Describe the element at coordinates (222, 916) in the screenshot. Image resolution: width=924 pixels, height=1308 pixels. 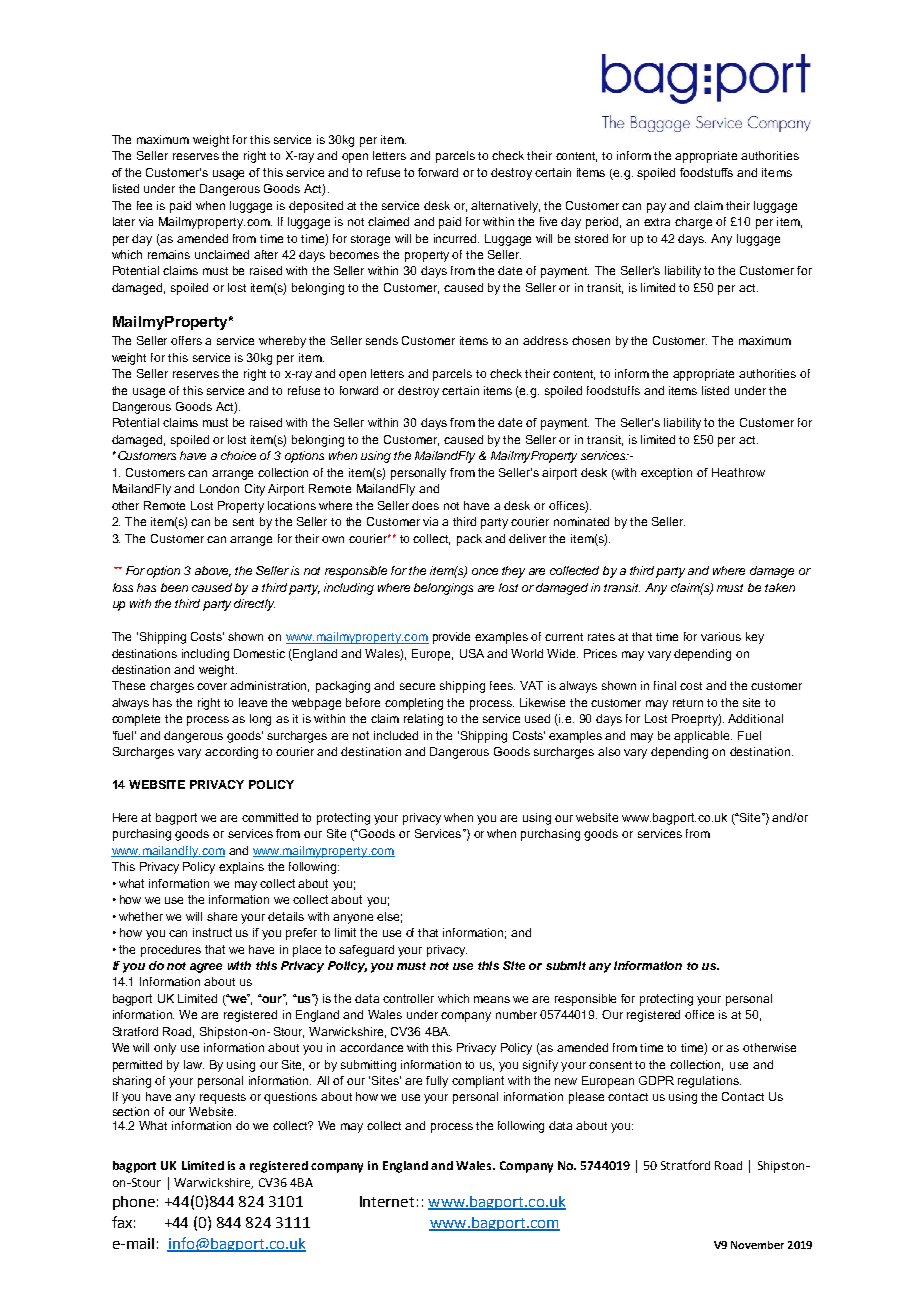
I see `share` at that location.
